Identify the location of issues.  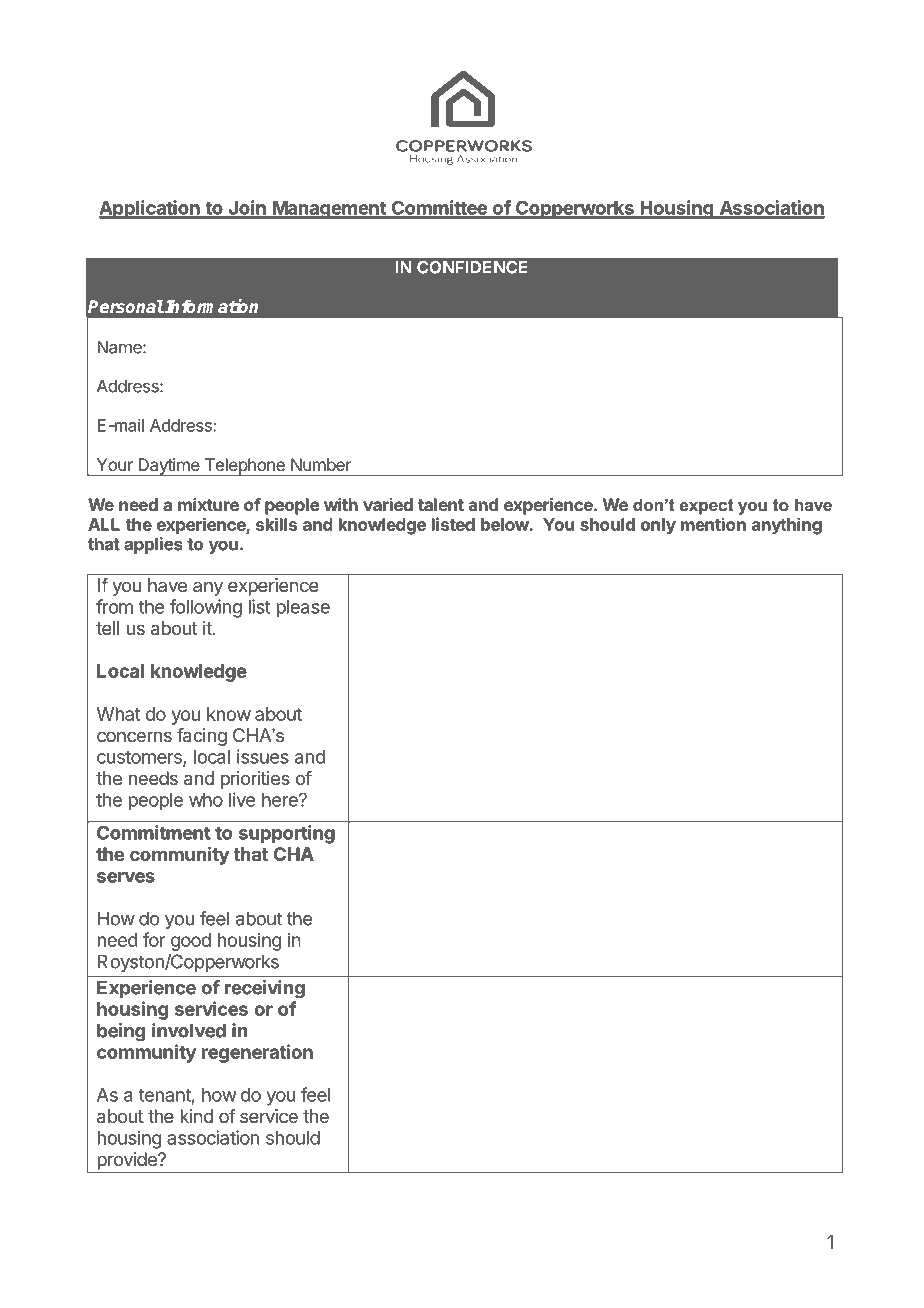
(263, 756).
